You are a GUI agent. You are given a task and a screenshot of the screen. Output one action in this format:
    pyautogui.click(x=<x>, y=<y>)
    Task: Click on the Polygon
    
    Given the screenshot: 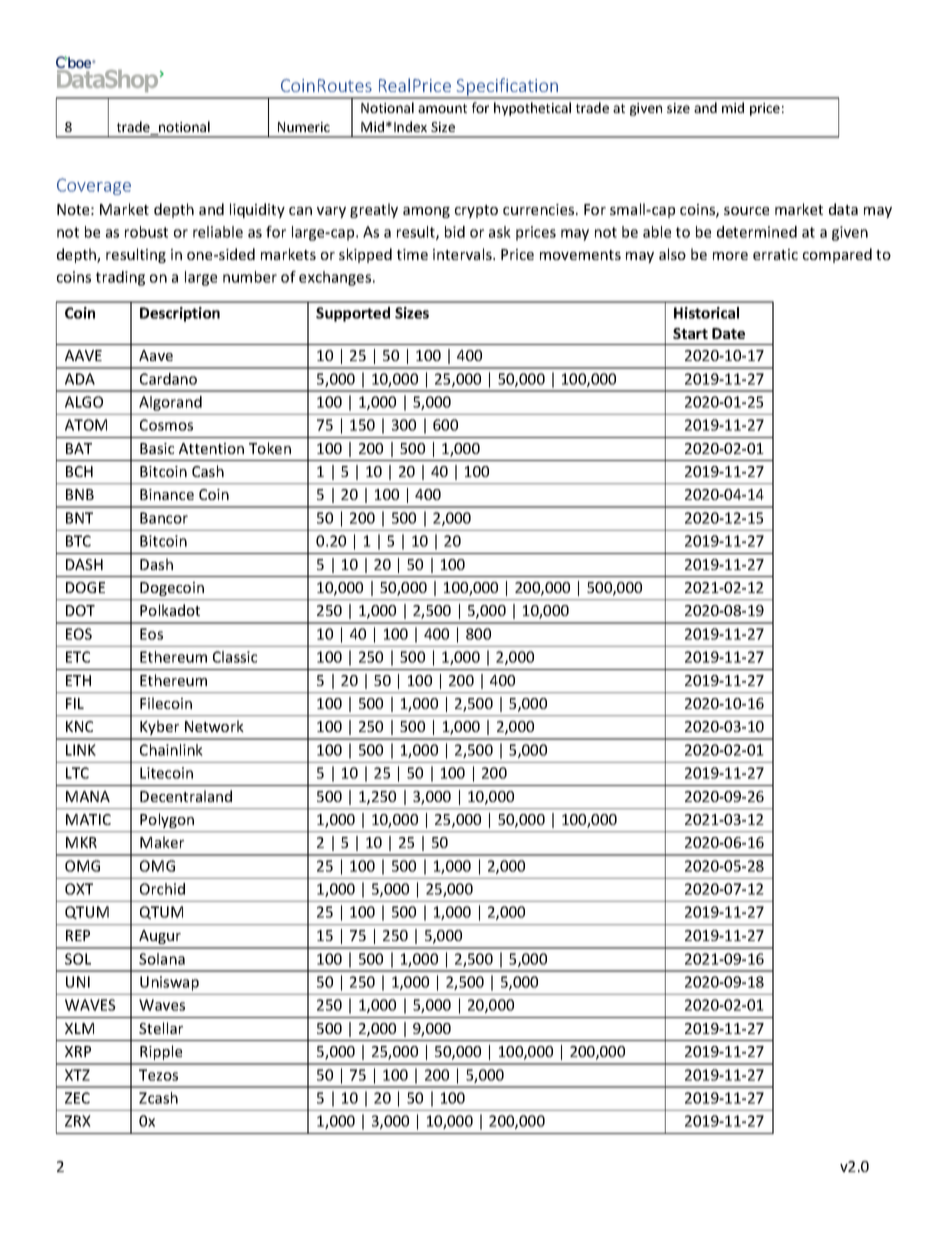 What is the action you would take?
    pyautogui.click(x=167, y=820)
